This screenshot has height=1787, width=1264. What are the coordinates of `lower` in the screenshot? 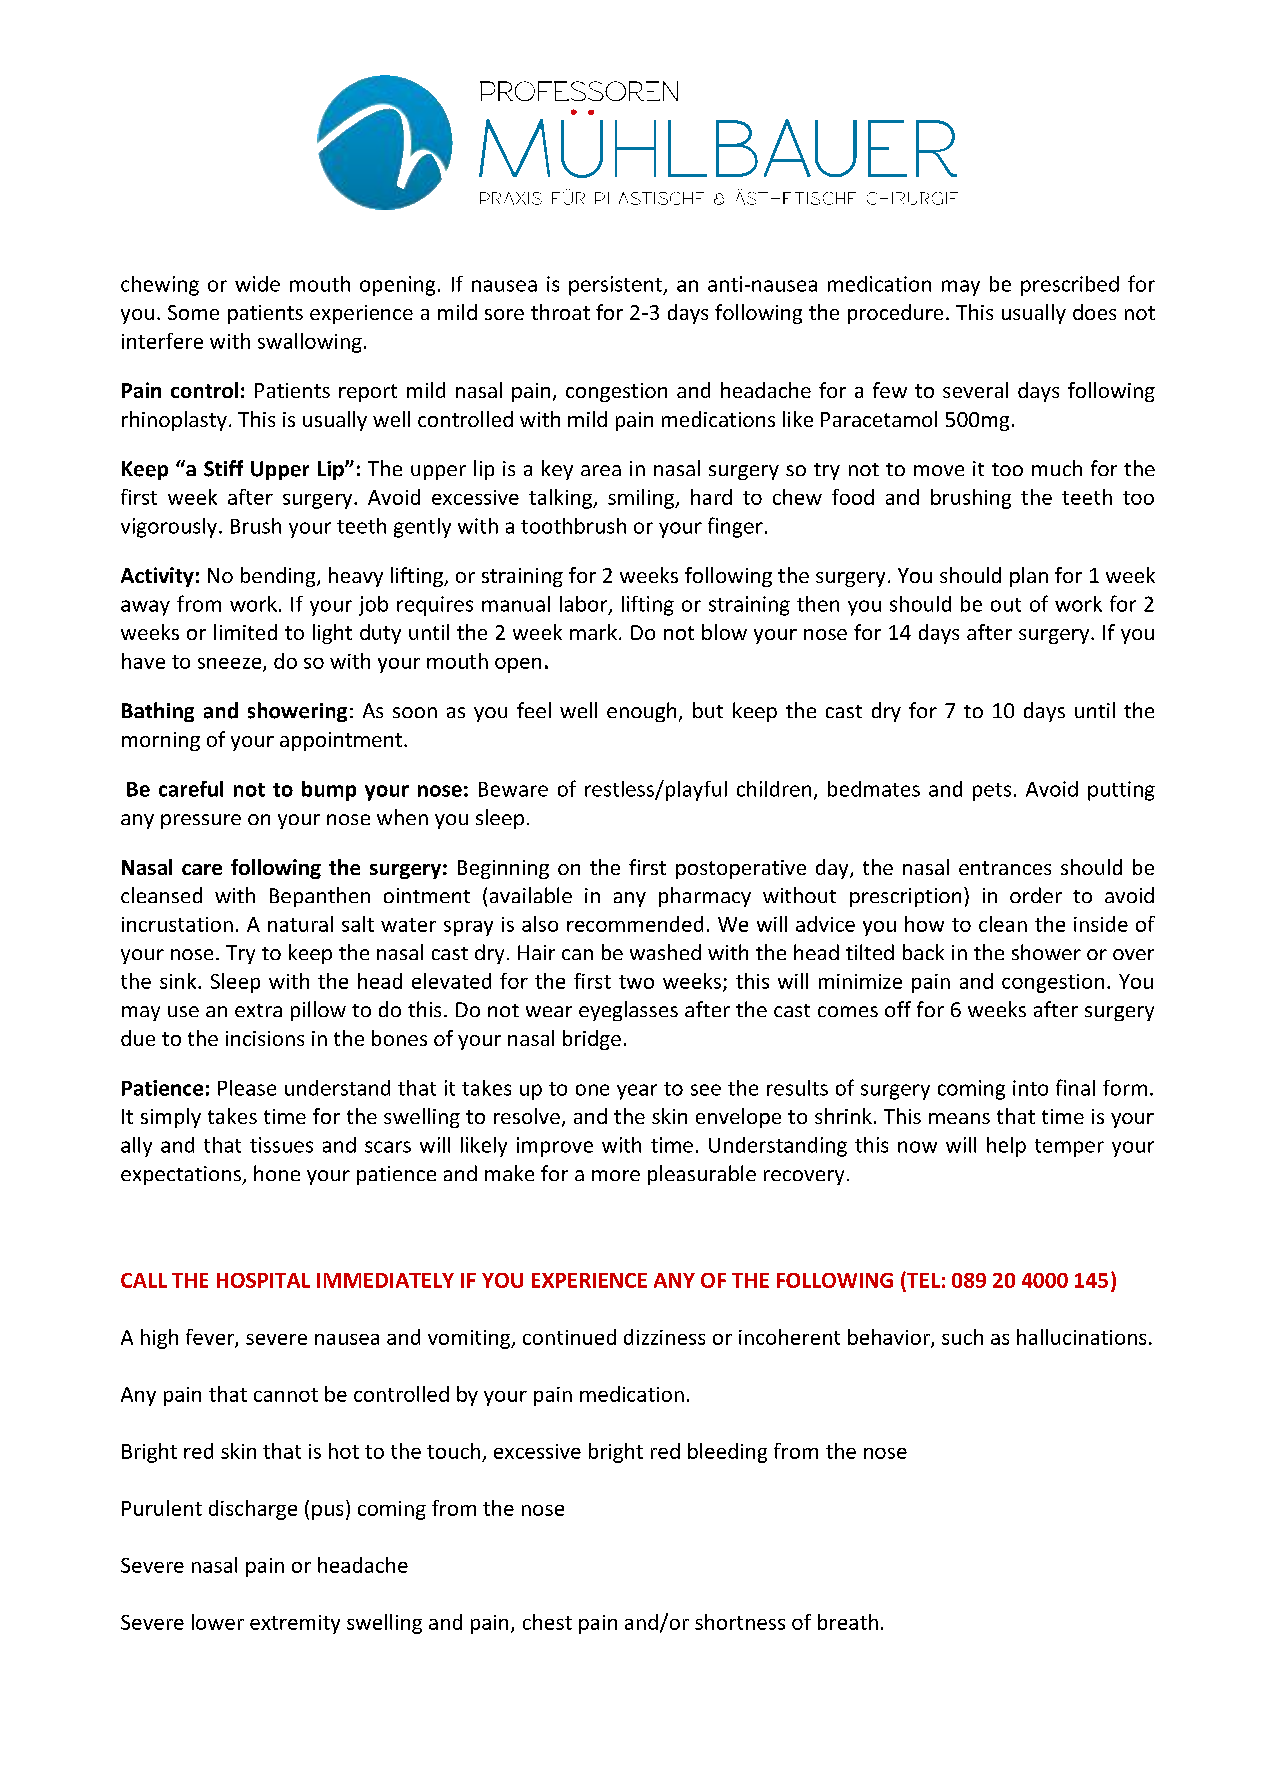 It's located at (218, 1622).
